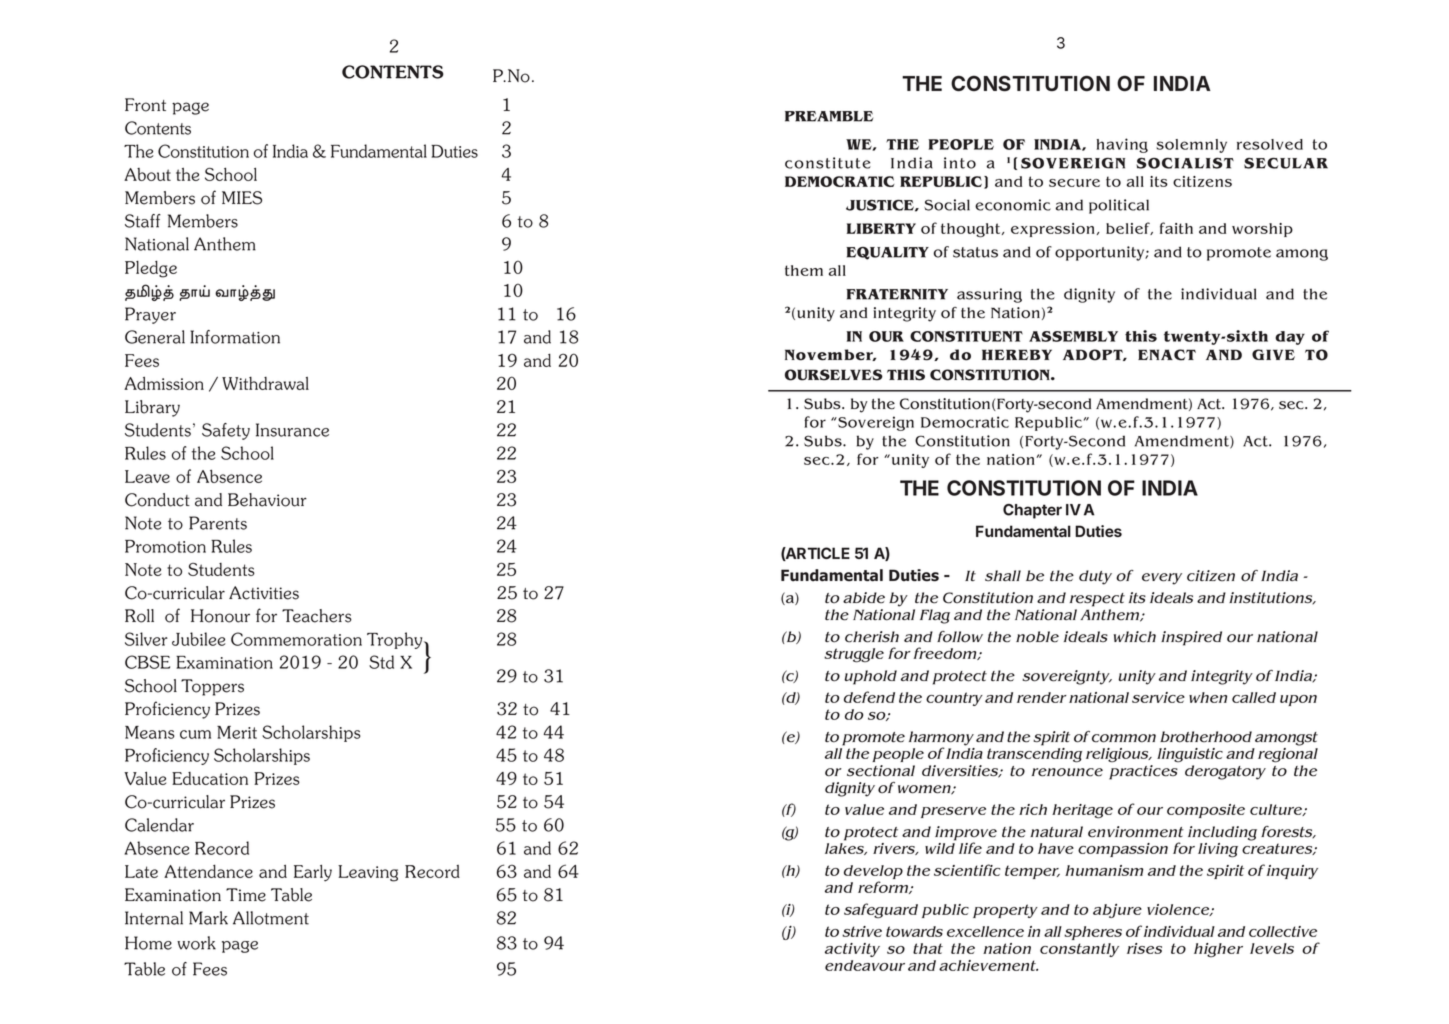 The image size is (1449, 1024). I want to click on GIVE, so click(1273, 354).
